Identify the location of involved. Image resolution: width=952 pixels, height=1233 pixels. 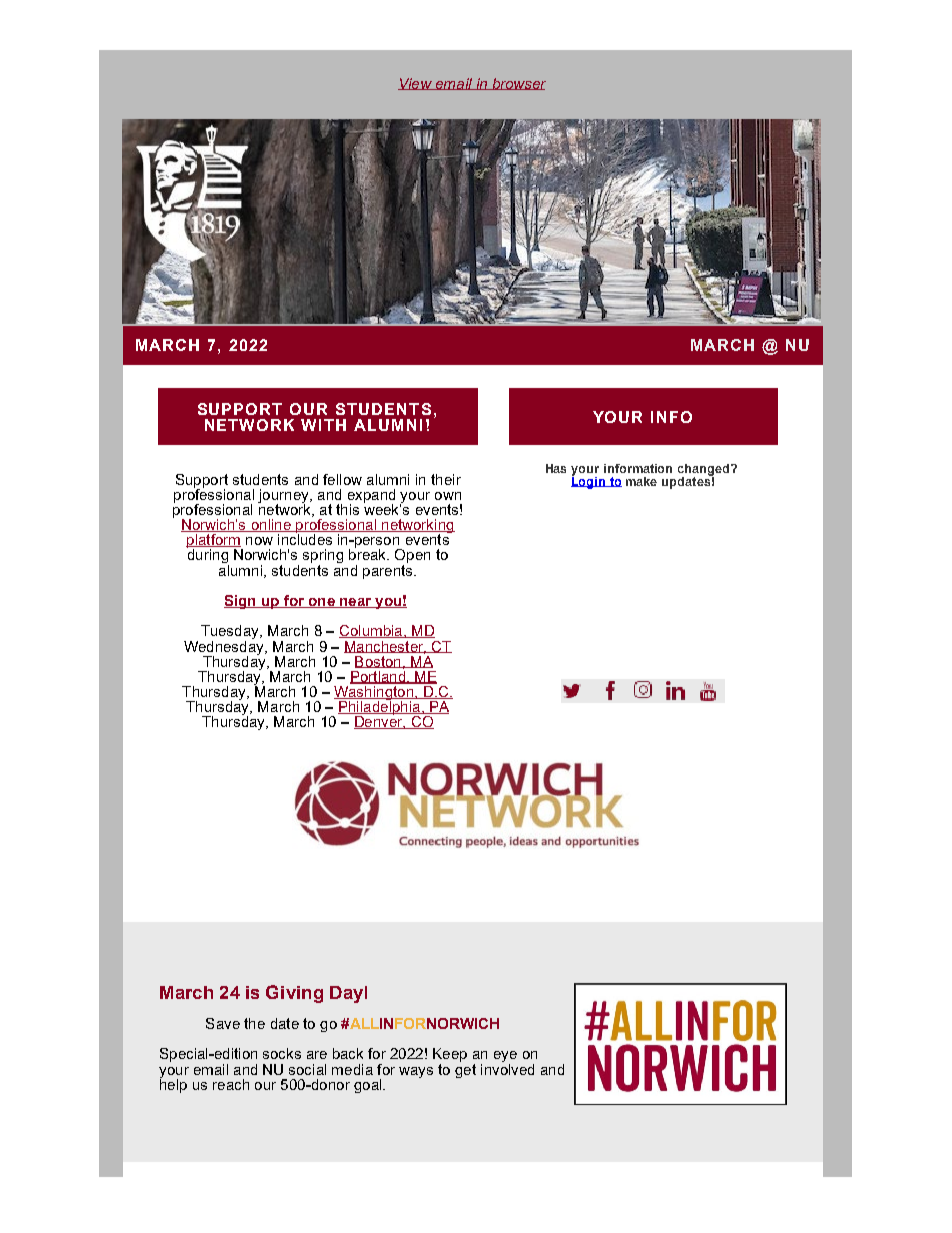
(507, 1068).
